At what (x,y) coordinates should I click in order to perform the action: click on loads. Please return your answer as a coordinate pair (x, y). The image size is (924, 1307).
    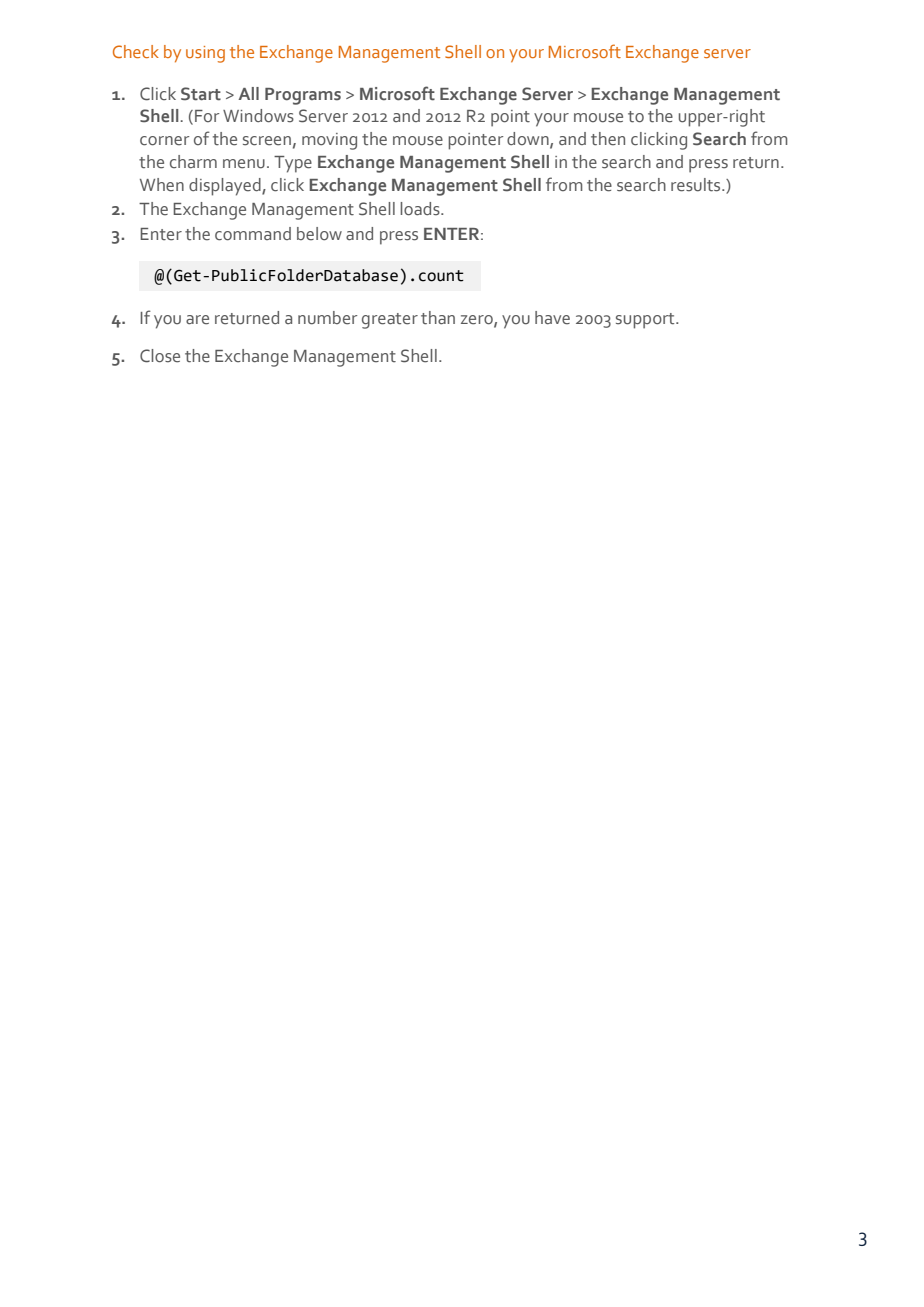
    Looking at the image, I should click on (421, 209).
